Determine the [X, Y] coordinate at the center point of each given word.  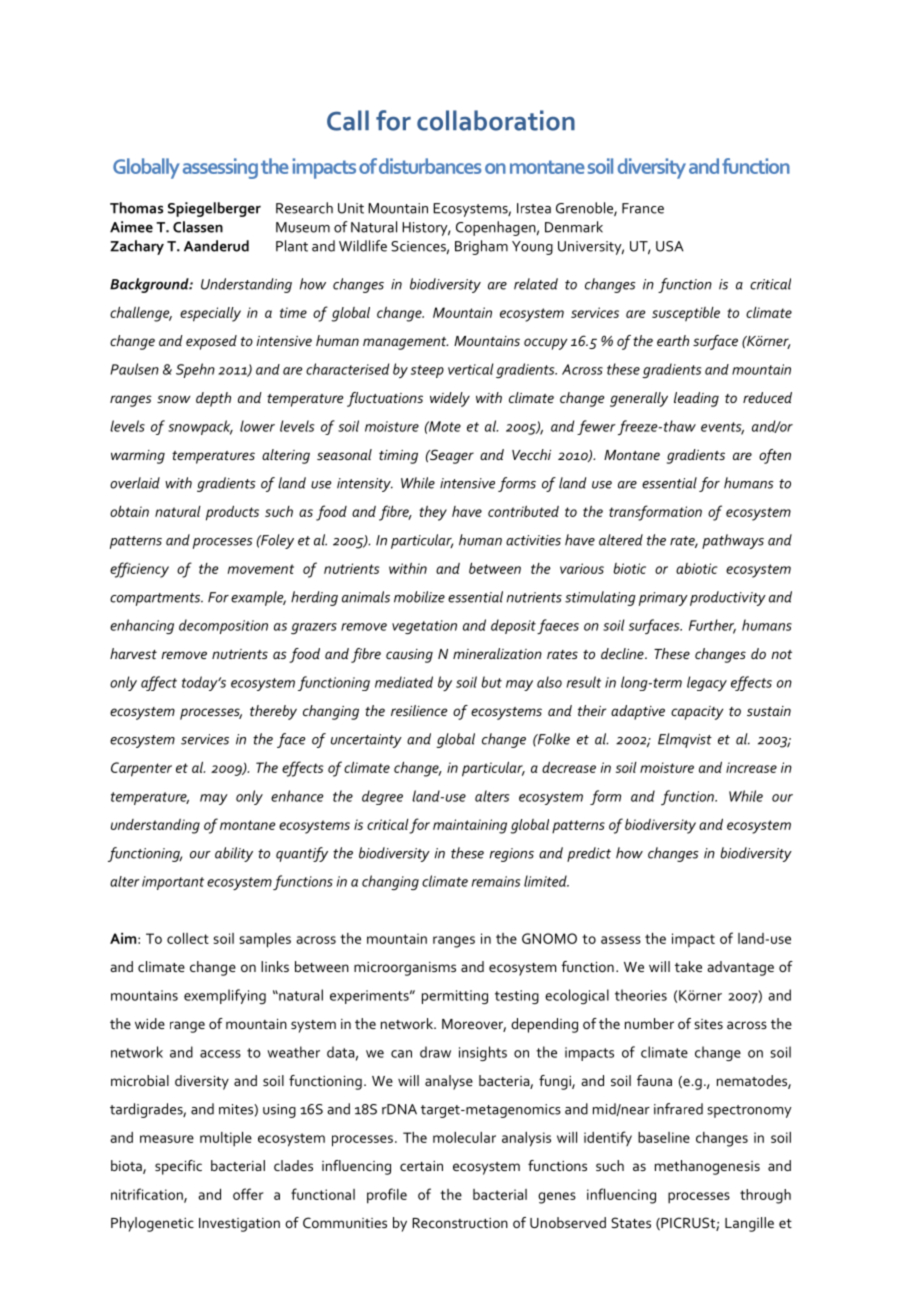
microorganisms [405, 969]
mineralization [497, 653]
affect [159, 683]
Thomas [136, 208]
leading [696, 399]
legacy [707, 683]
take [688, 966]
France [643, 208]
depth [213, 399]
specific [178, 1167]
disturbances [429, 166]
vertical [471, 369]
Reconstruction [460, 1223]
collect [188, 938]
